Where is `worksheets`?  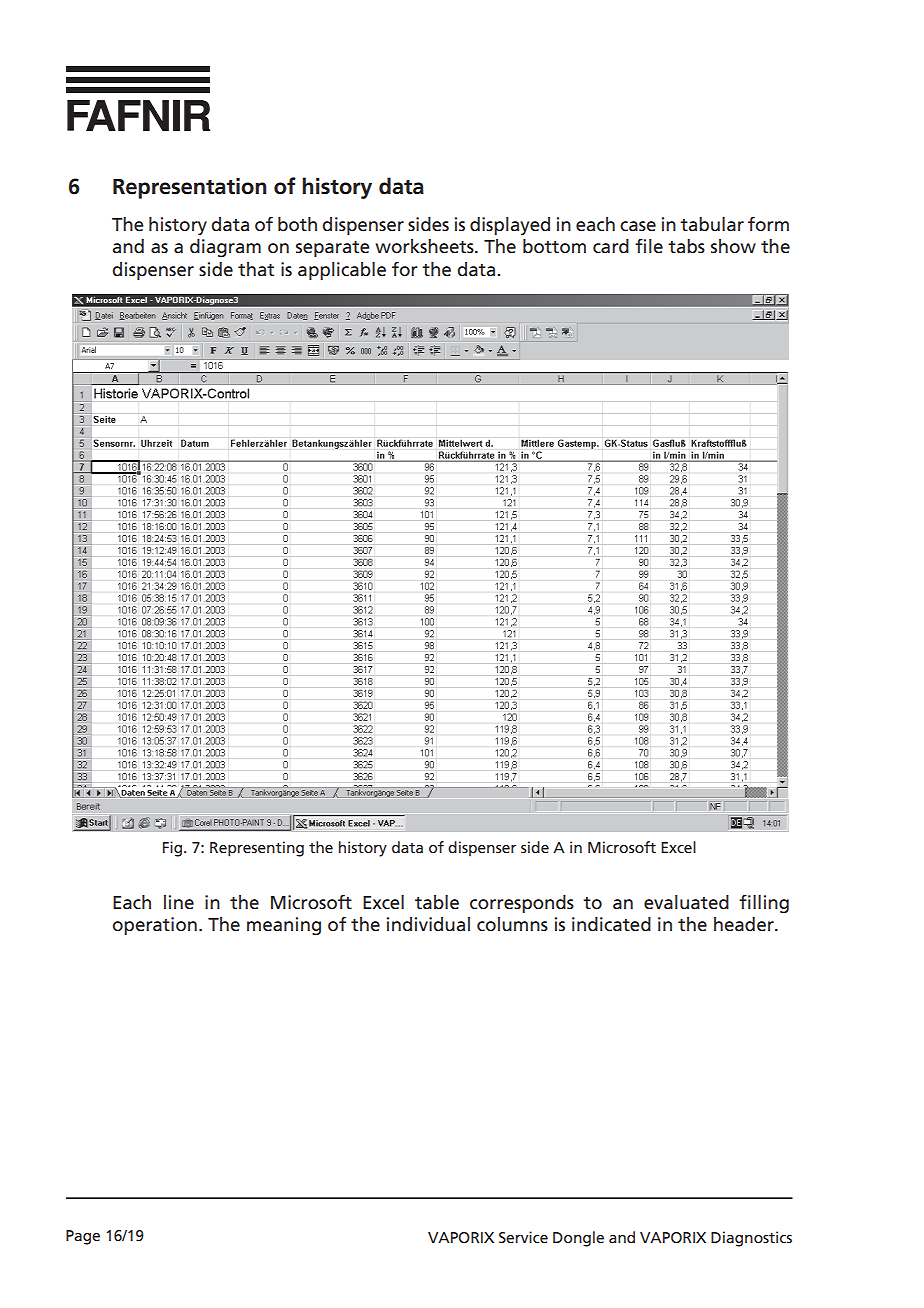
worksheets is located at coordinates (425, 246).
